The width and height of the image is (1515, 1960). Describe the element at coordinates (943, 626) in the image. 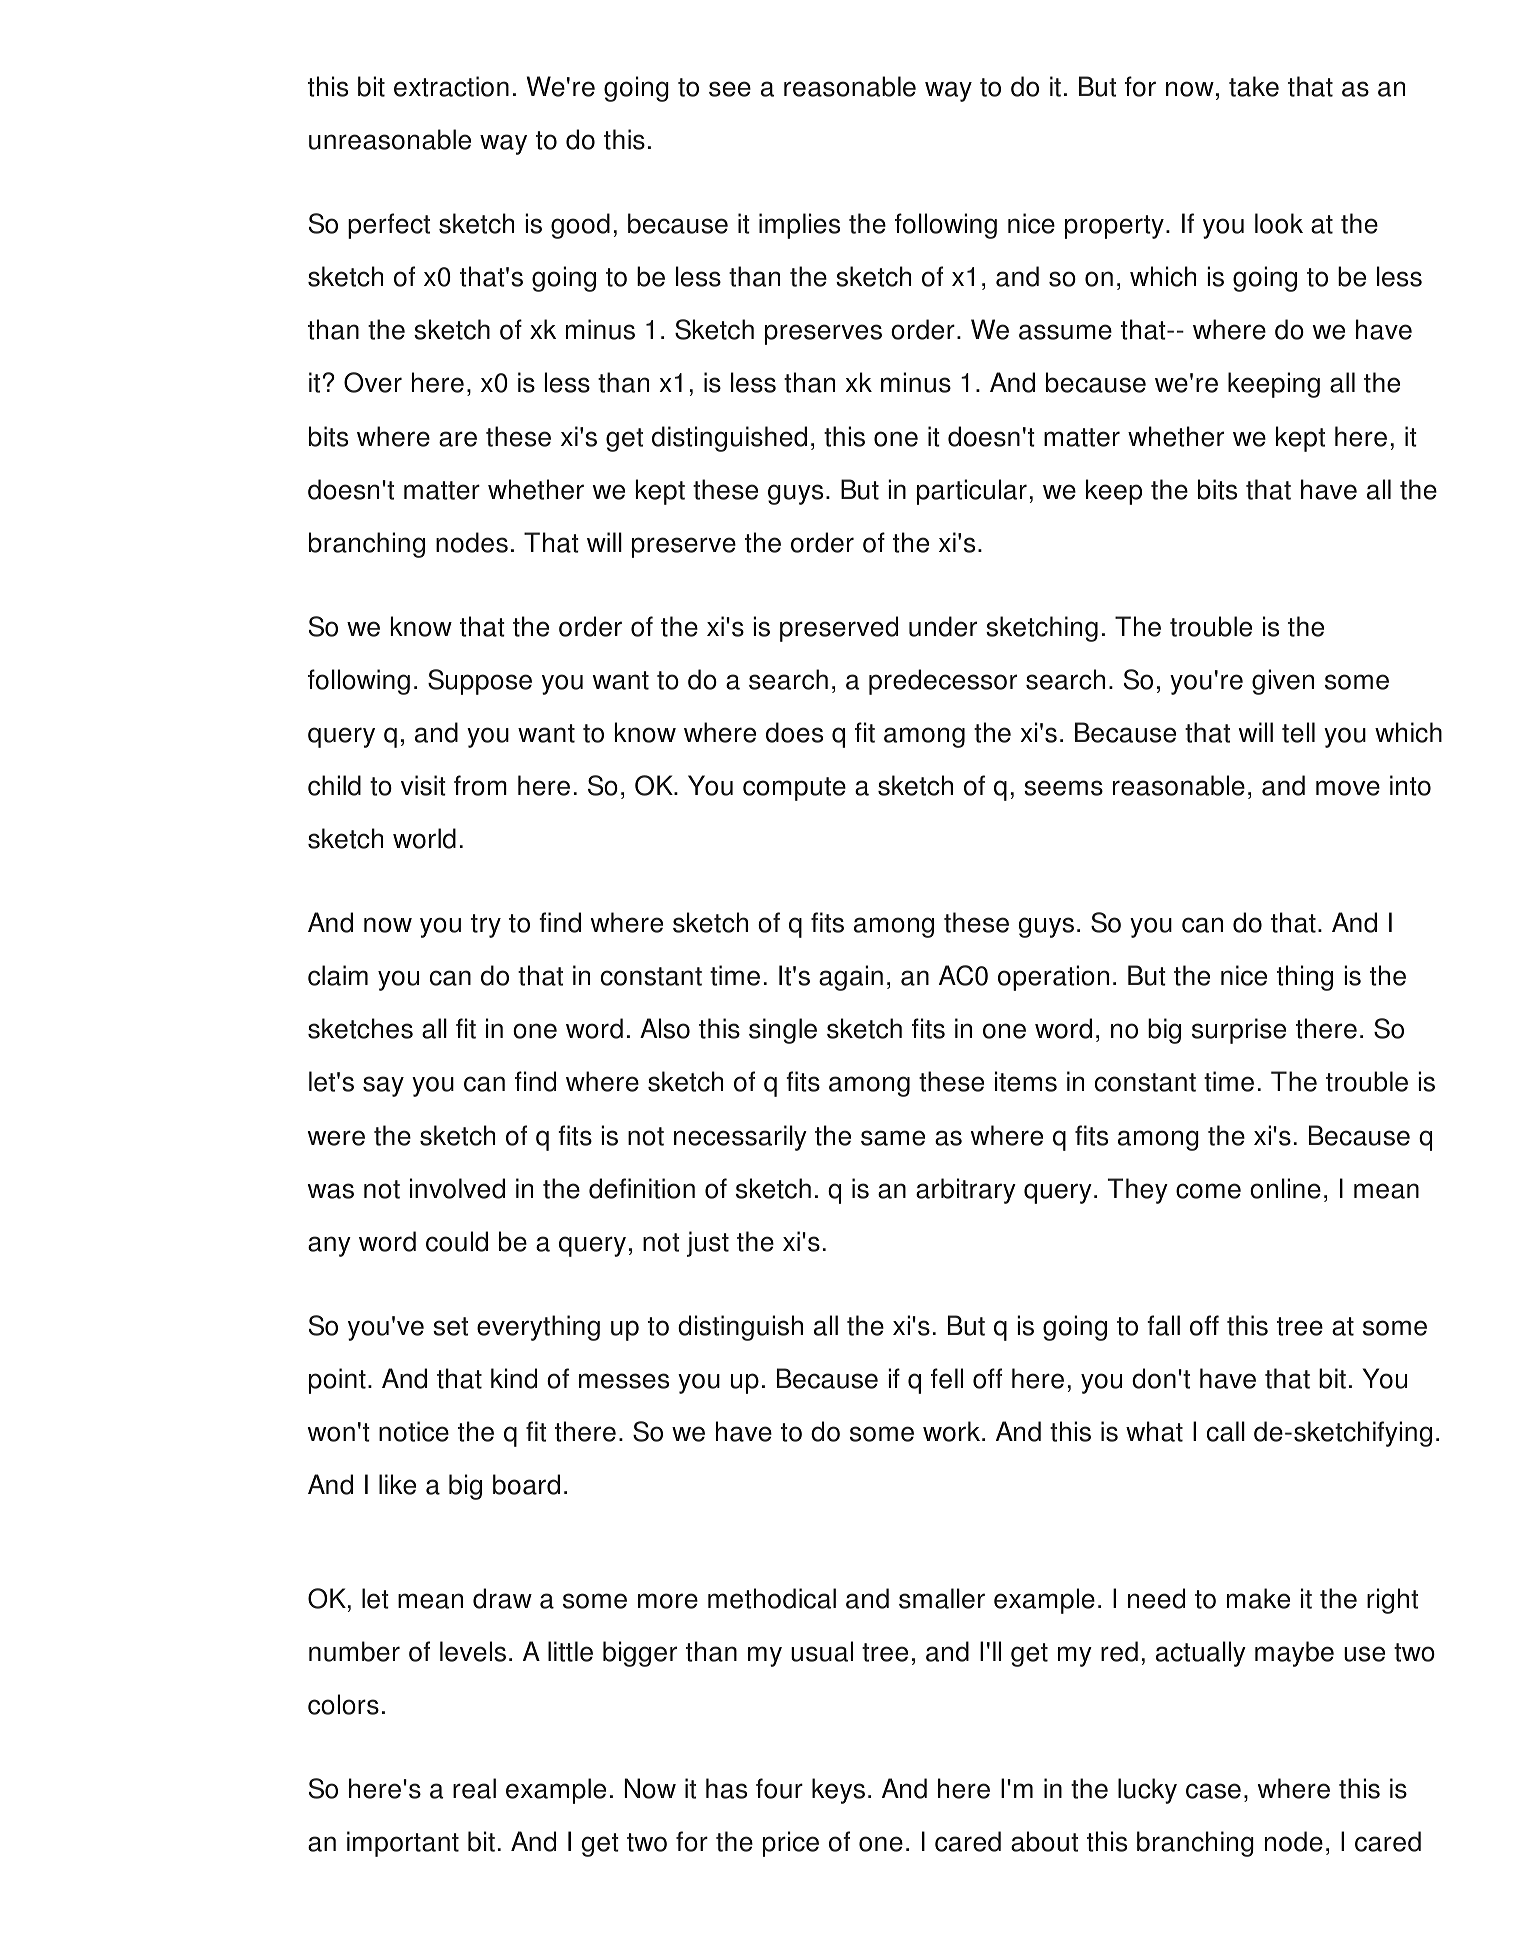

I see `under` at that location.
